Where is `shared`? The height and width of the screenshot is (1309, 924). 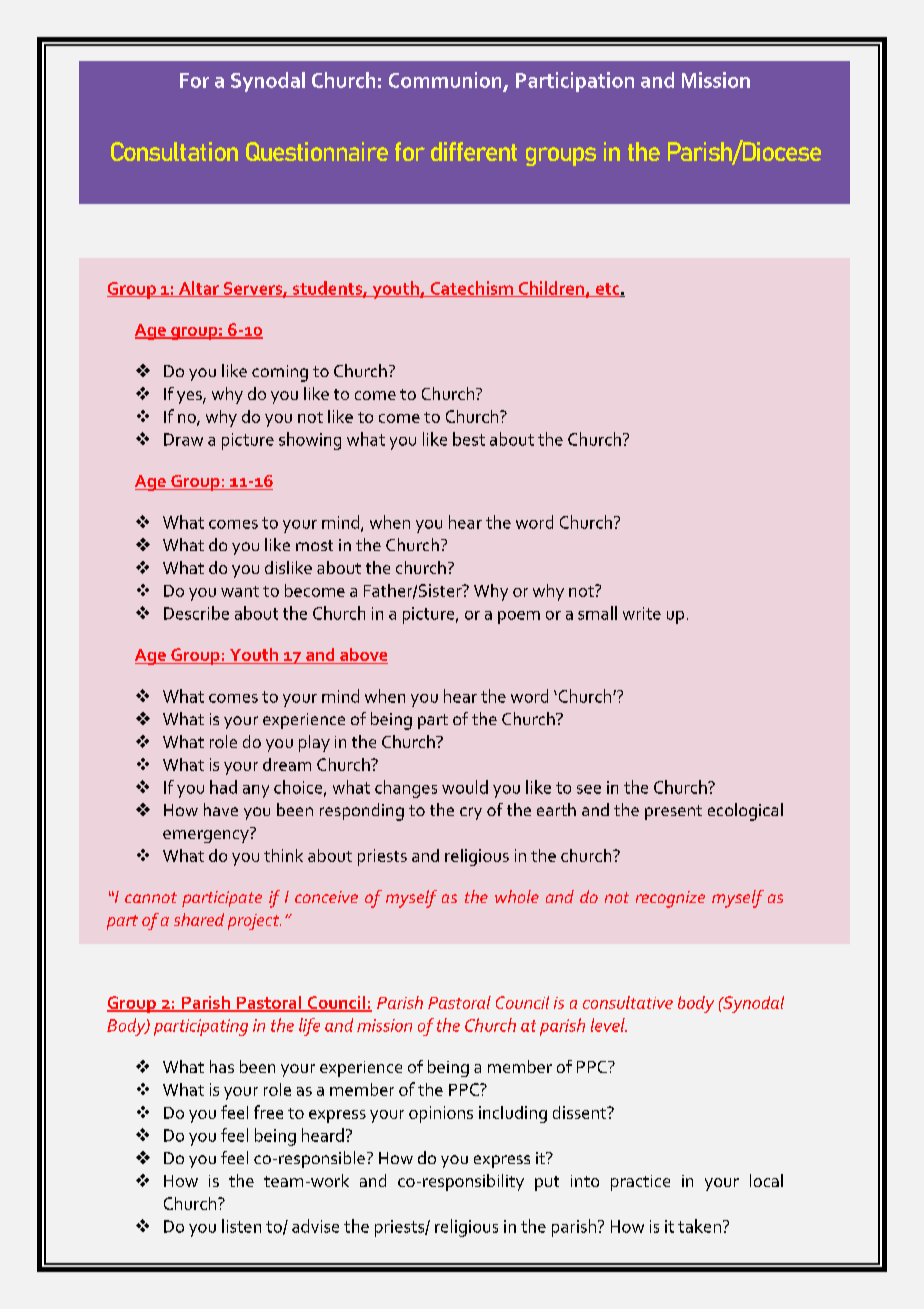
shared is located at coordinates (199, 919).
